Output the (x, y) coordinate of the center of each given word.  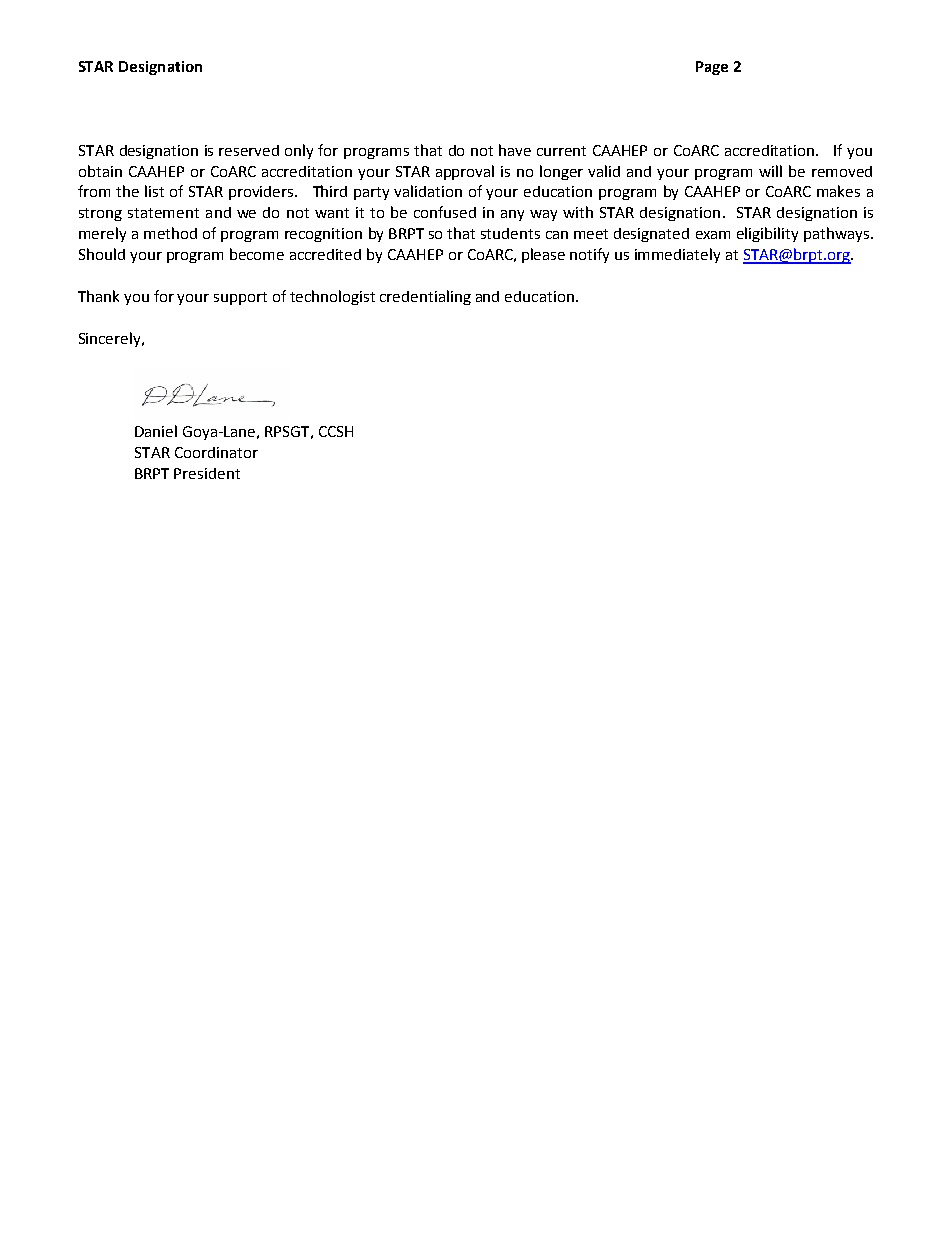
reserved (249, 150)
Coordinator (216, 452)
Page (712, 68)
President (207, 473)
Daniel (156, 431)
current (561, 151)
